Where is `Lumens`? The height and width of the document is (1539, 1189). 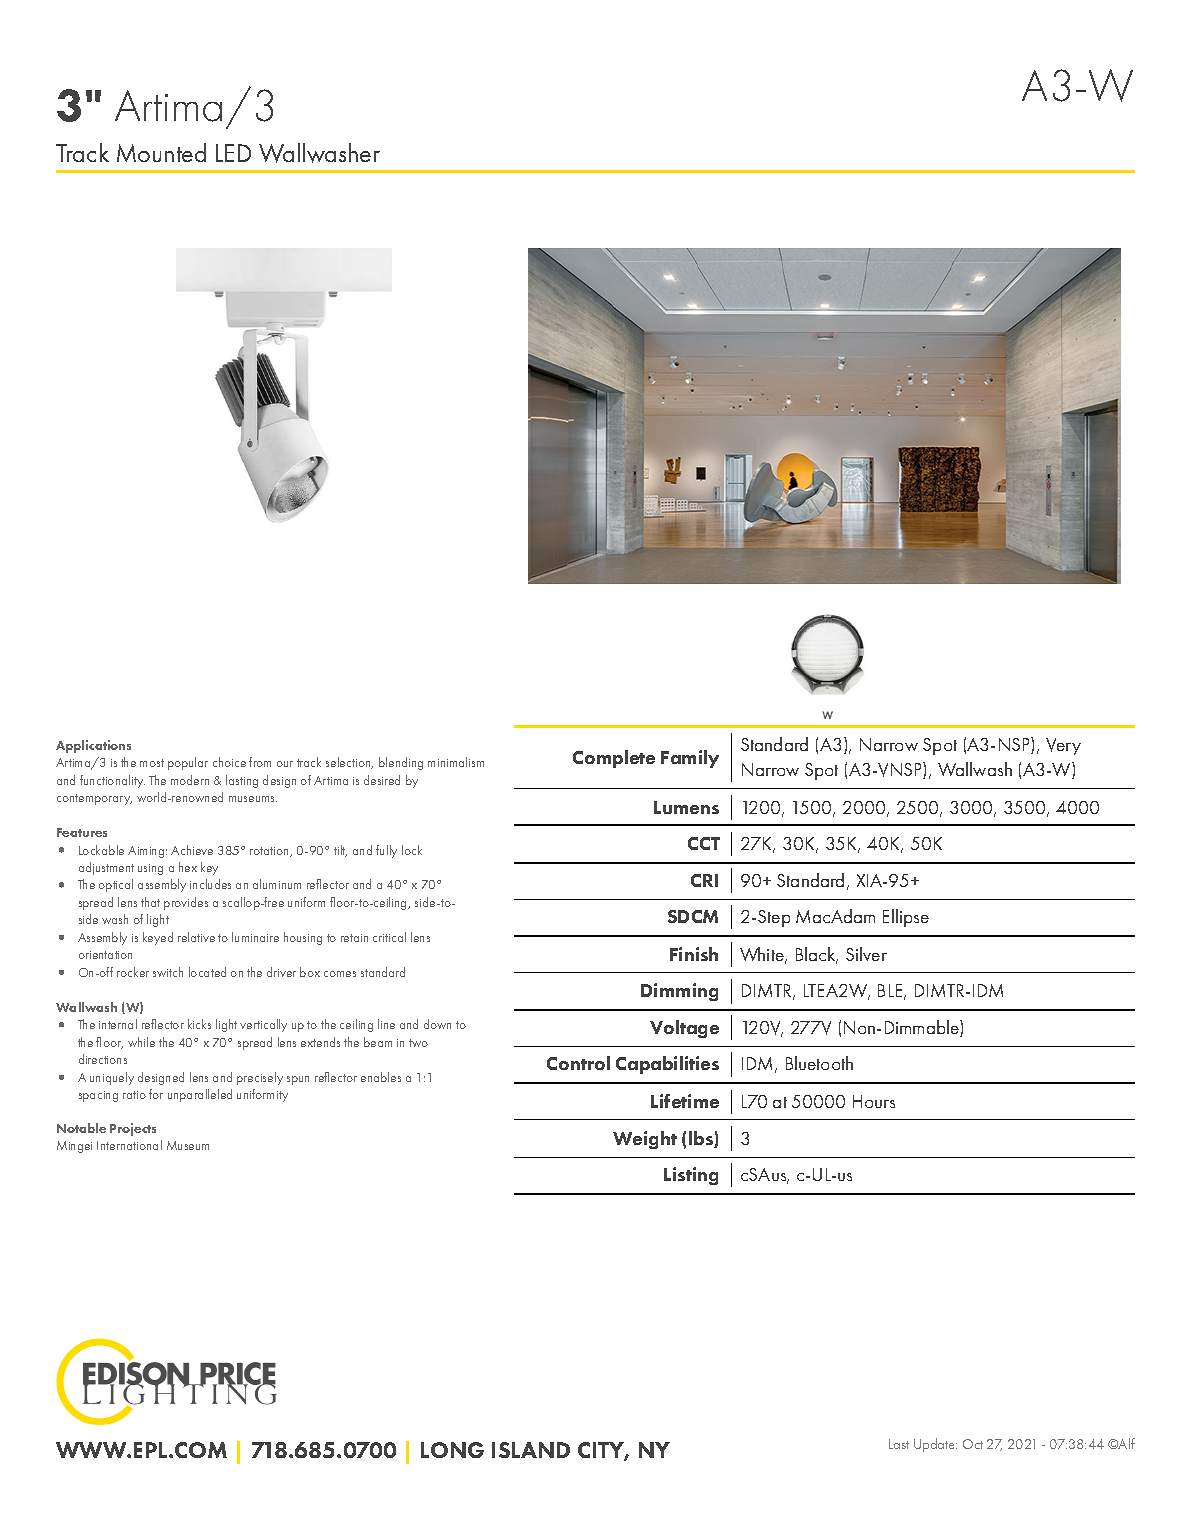
Lumens is located at coordinates (686, 807).
